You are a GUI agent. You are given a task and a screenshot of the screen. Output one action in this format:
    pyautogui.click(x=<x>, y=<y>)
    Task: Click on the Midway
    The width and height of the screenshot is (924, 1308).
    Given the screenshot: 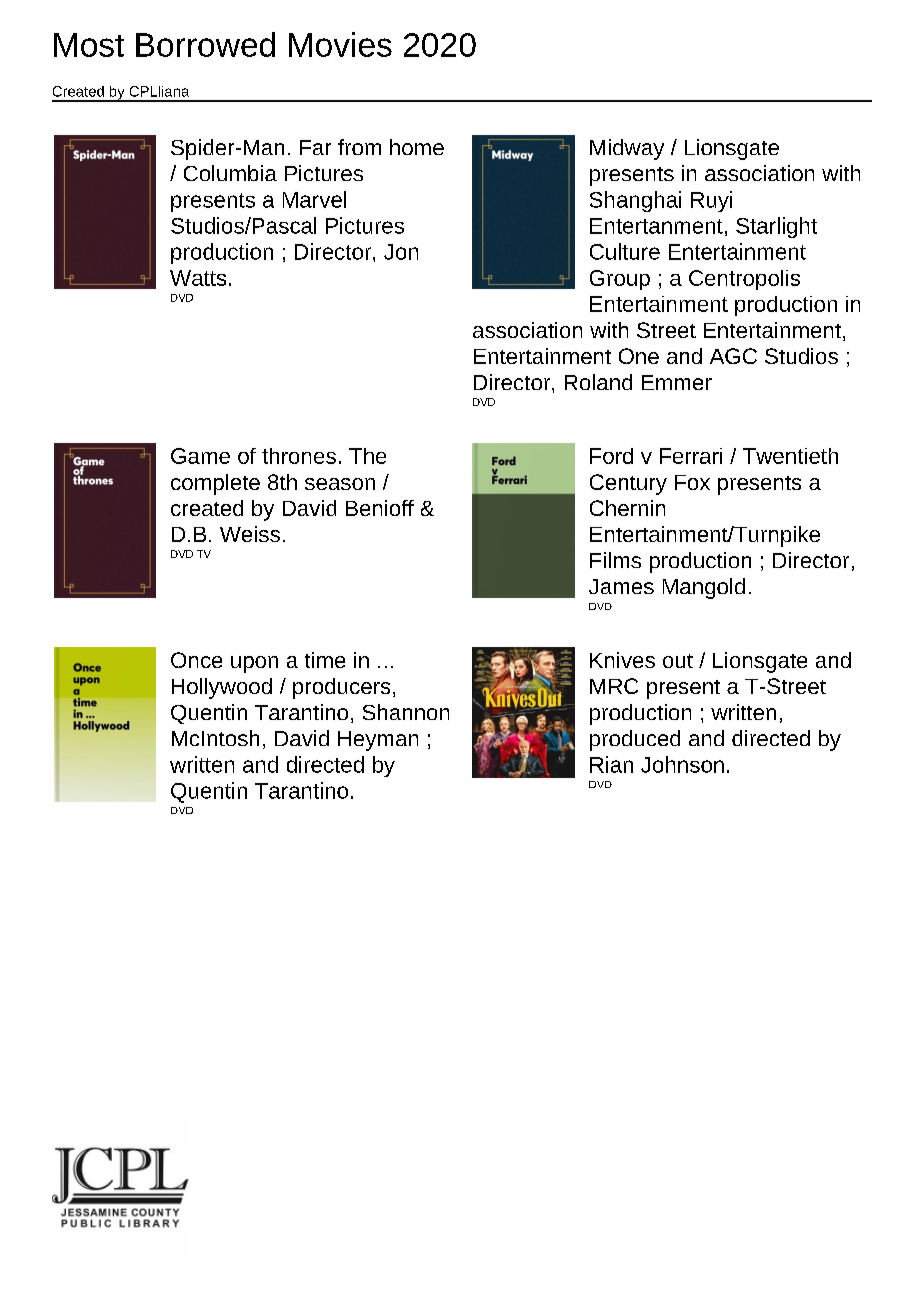 What is the action you would take?
    pyautogui.click(x=627, y=149)
